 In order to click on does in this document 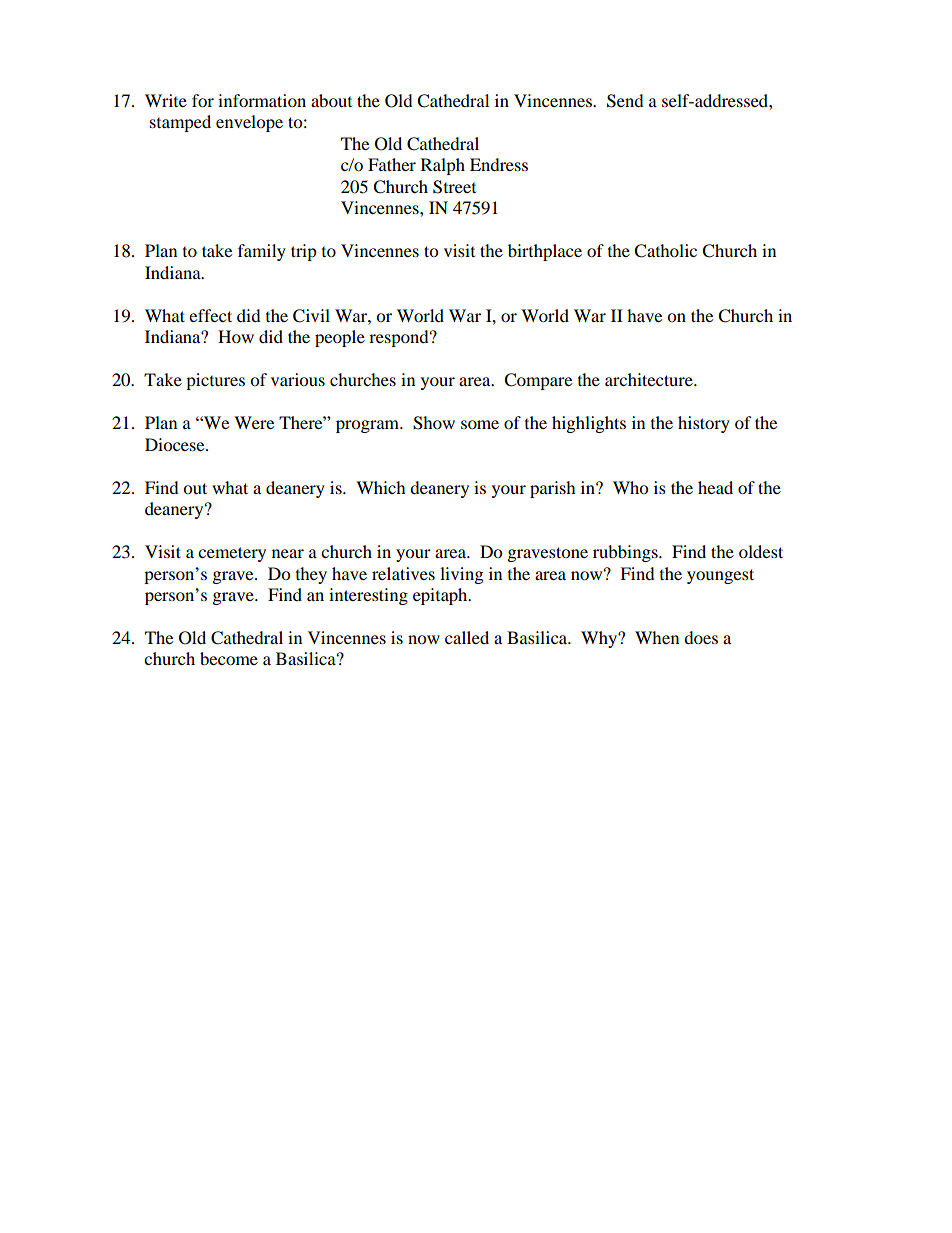, I will do `click(701, 637)`.
